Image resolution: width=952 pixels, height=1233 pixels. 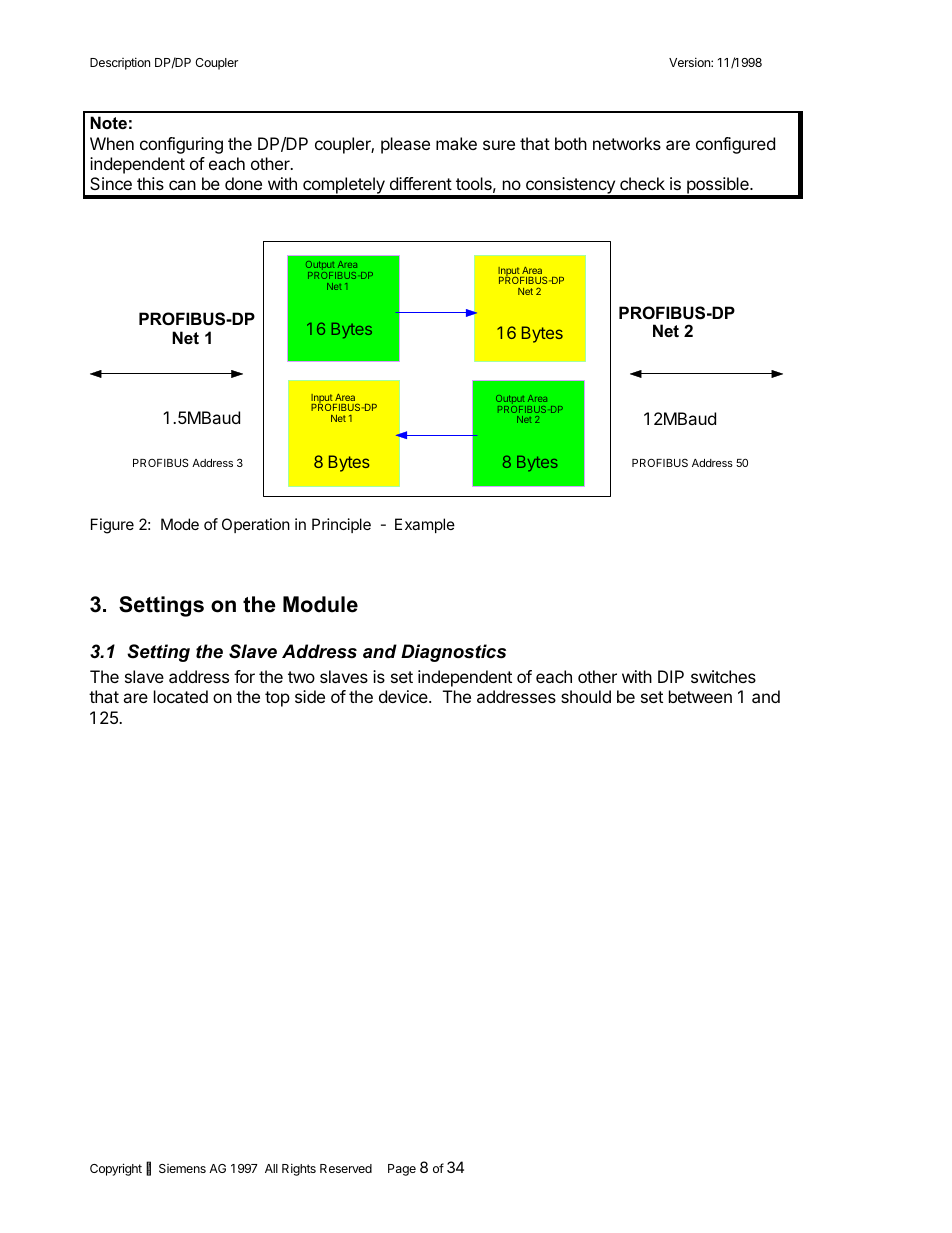 What do you see at coordinates (405, 145) in the screenshot?
I see `please` at bounding box center [405, 145].
